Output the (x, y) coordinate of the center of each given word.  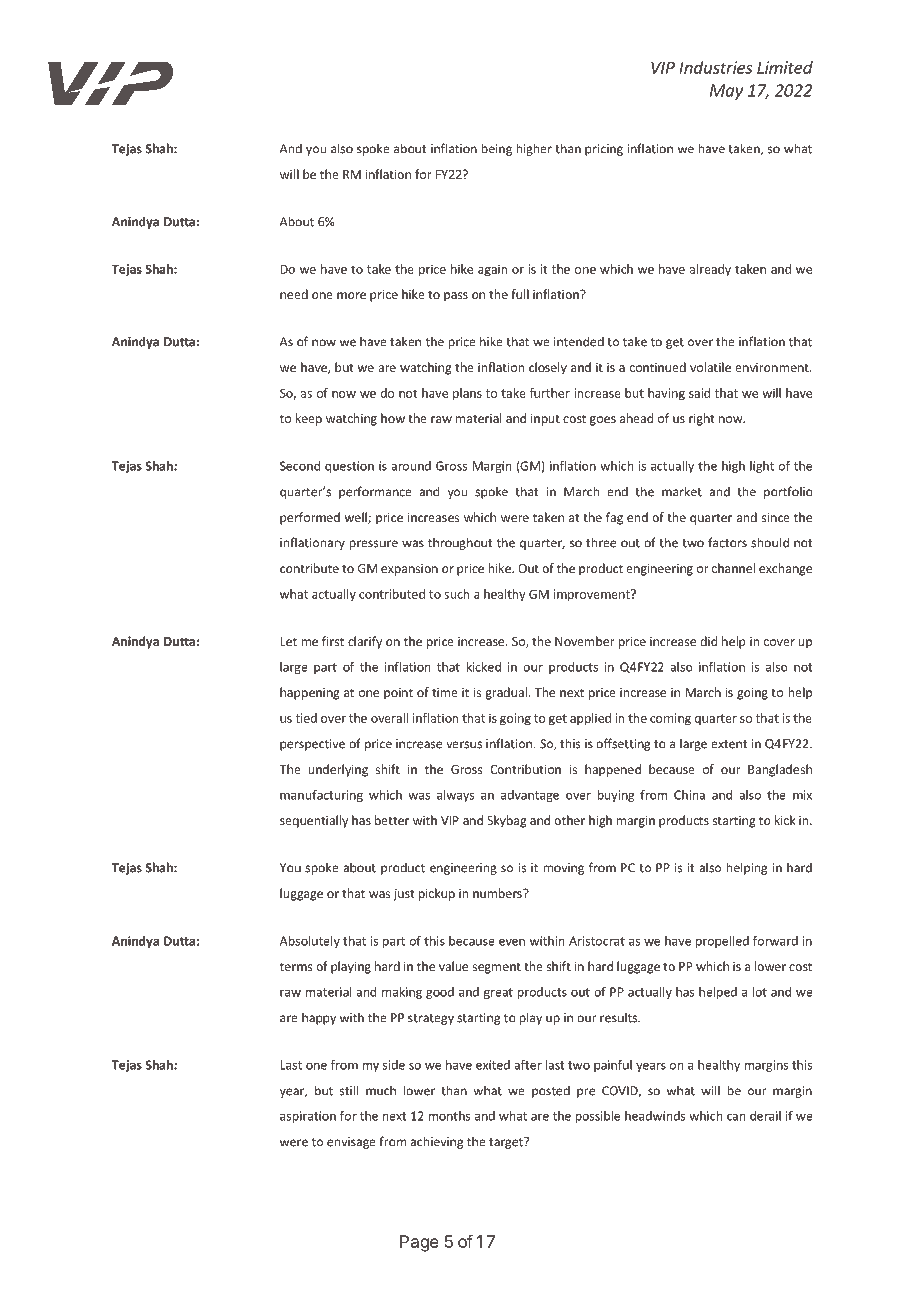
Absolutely (310, 942)
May (727, 92)
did (708, 641)
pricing (604, 150)
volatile (710, 367)
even (512, 942)
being (497, 149)
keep (309, 419)
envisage (351, 1143)
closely (548, 368)
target (507, 1143)
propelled (722, 942)
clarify (365, 642)
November (585, 641)
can (736, 1117)
